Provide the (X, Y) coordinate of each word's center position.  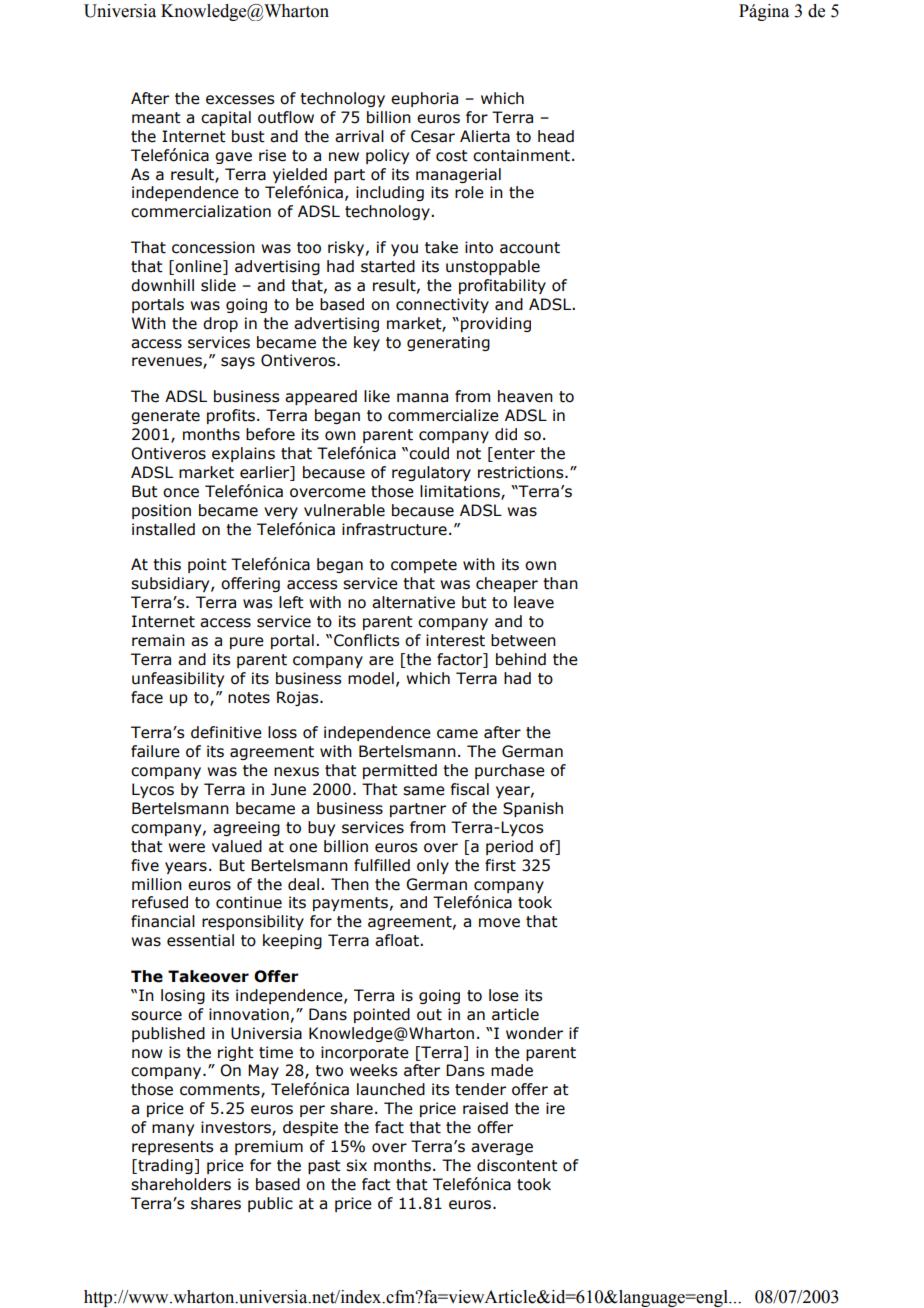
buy (321, 828)
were (186, 848)
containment (521, 155)
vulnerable (344, 510)
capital (226, 118)
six (356, 1165)
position (161, 511)
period (509, 847)
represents (172, 1148)
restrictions (522, 472)
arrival (359, 136)
